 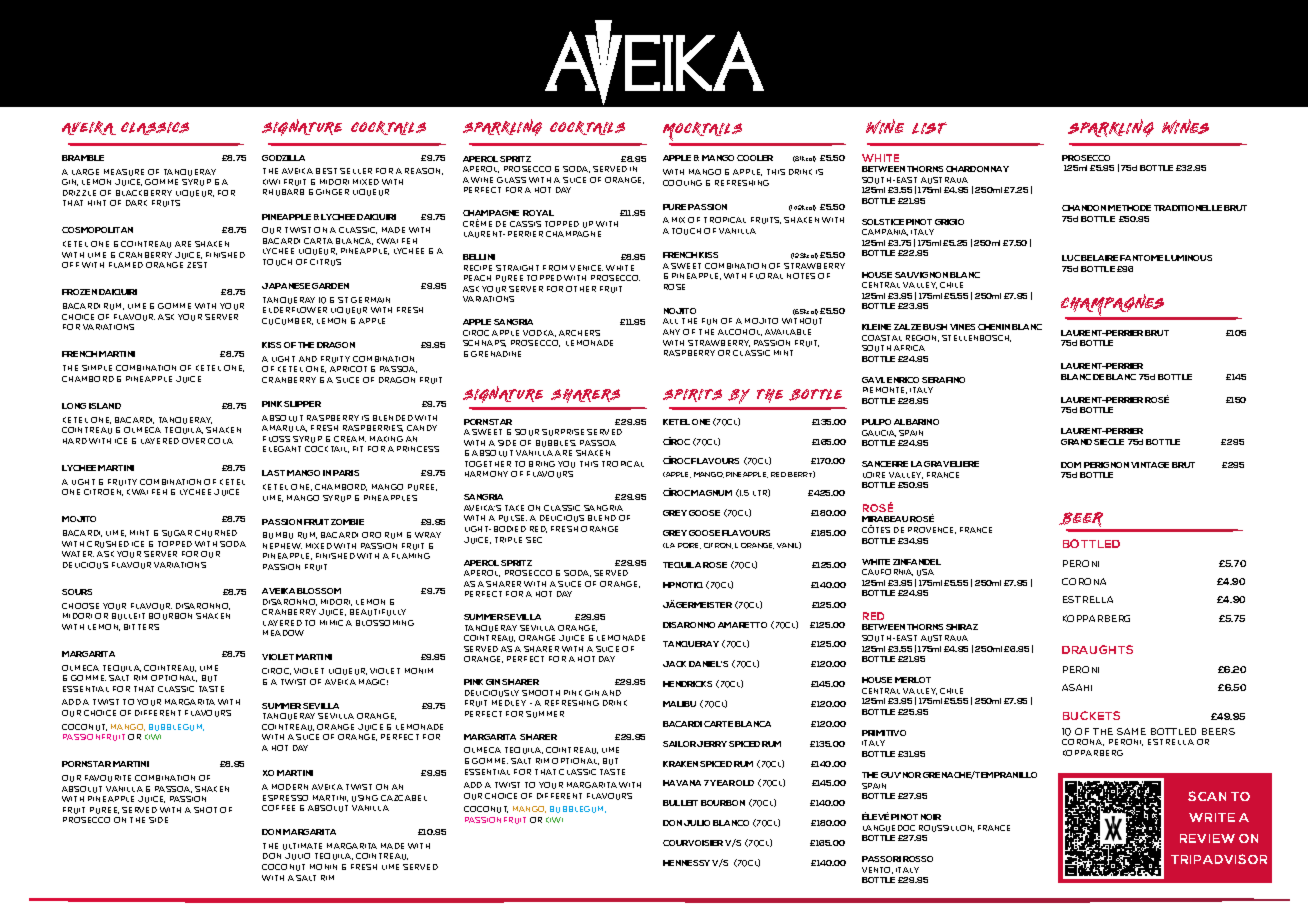 What do you see at coordinates (220, 441) in the document?
I see `COLA` at bounding box center [220, 441].
